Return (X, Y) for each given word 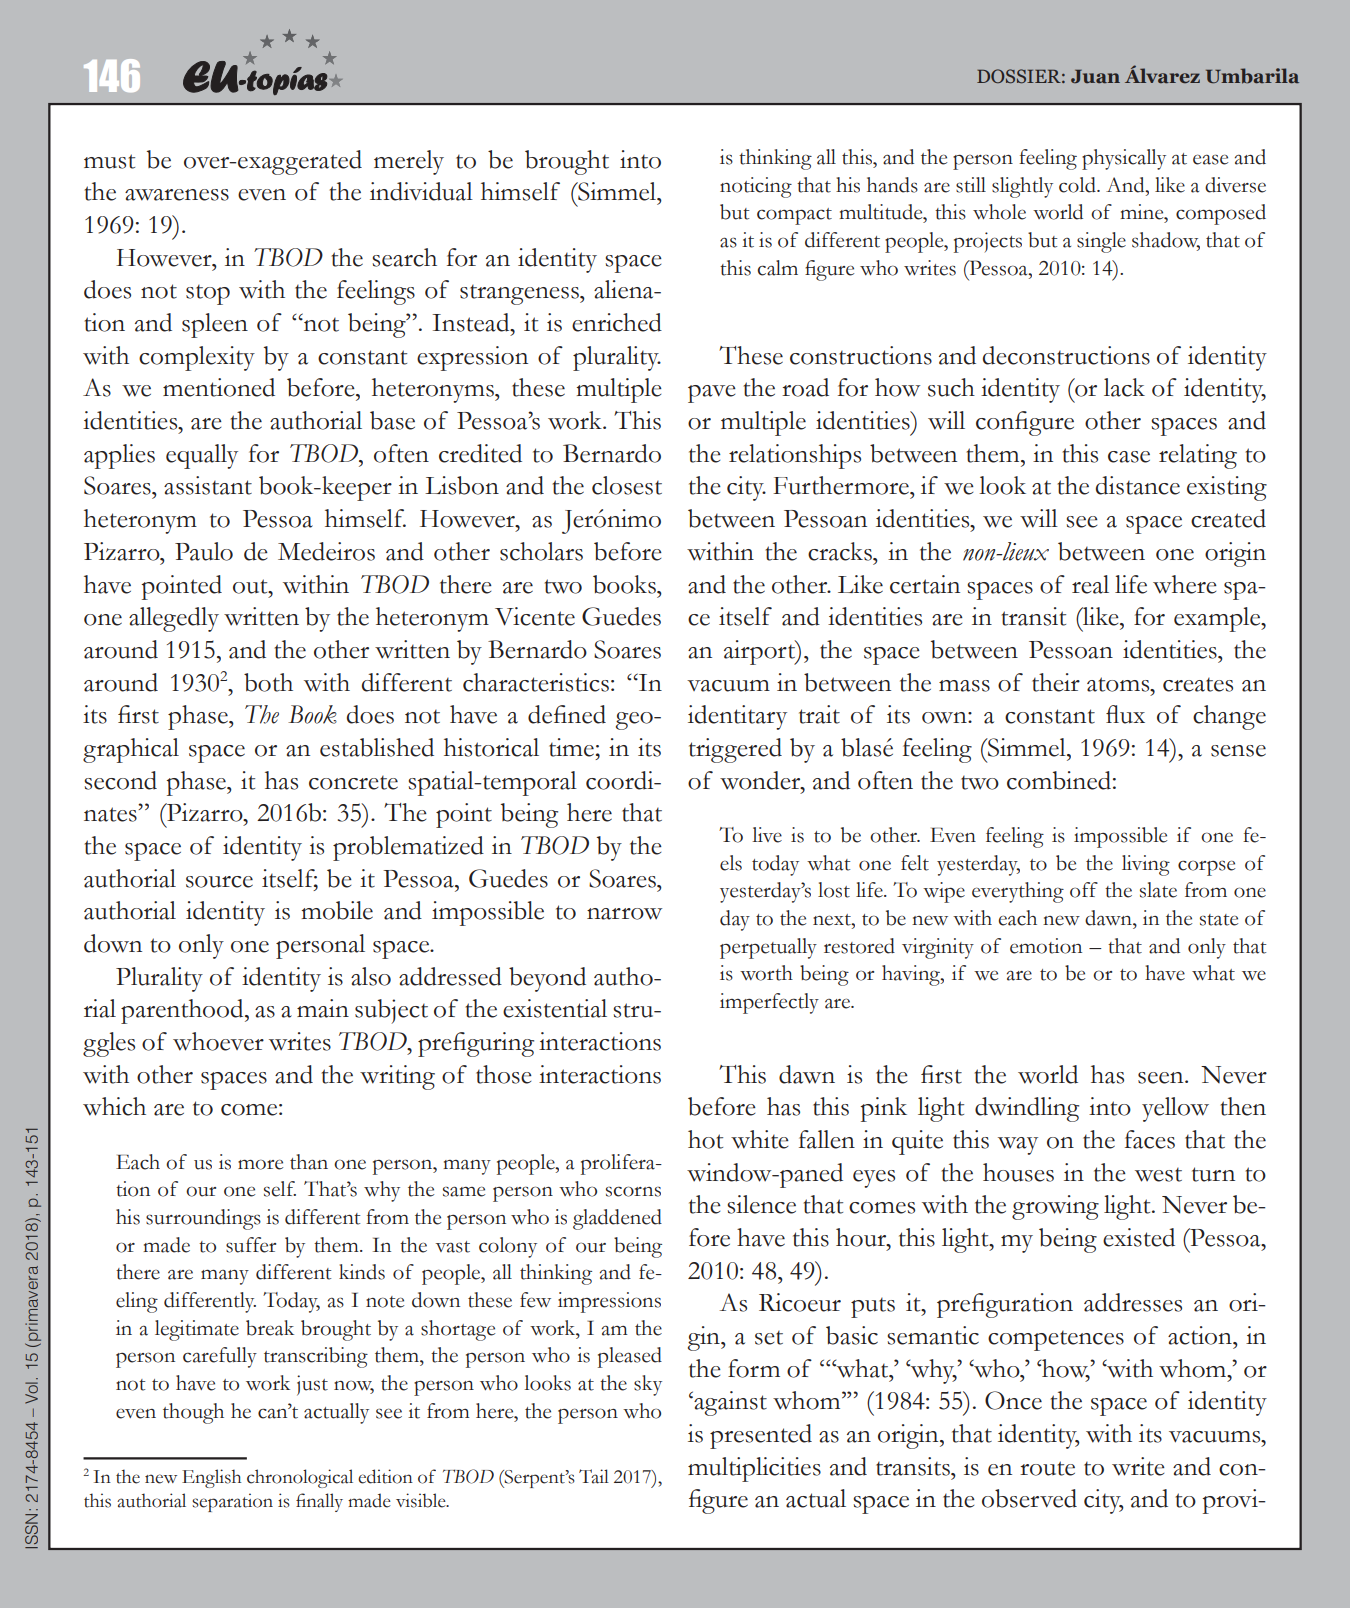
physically (1124, 159)
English (212, 1478)
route (1047, 1468)
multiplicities (754, 1469)
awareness (177, 195)
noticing (756, 187)
